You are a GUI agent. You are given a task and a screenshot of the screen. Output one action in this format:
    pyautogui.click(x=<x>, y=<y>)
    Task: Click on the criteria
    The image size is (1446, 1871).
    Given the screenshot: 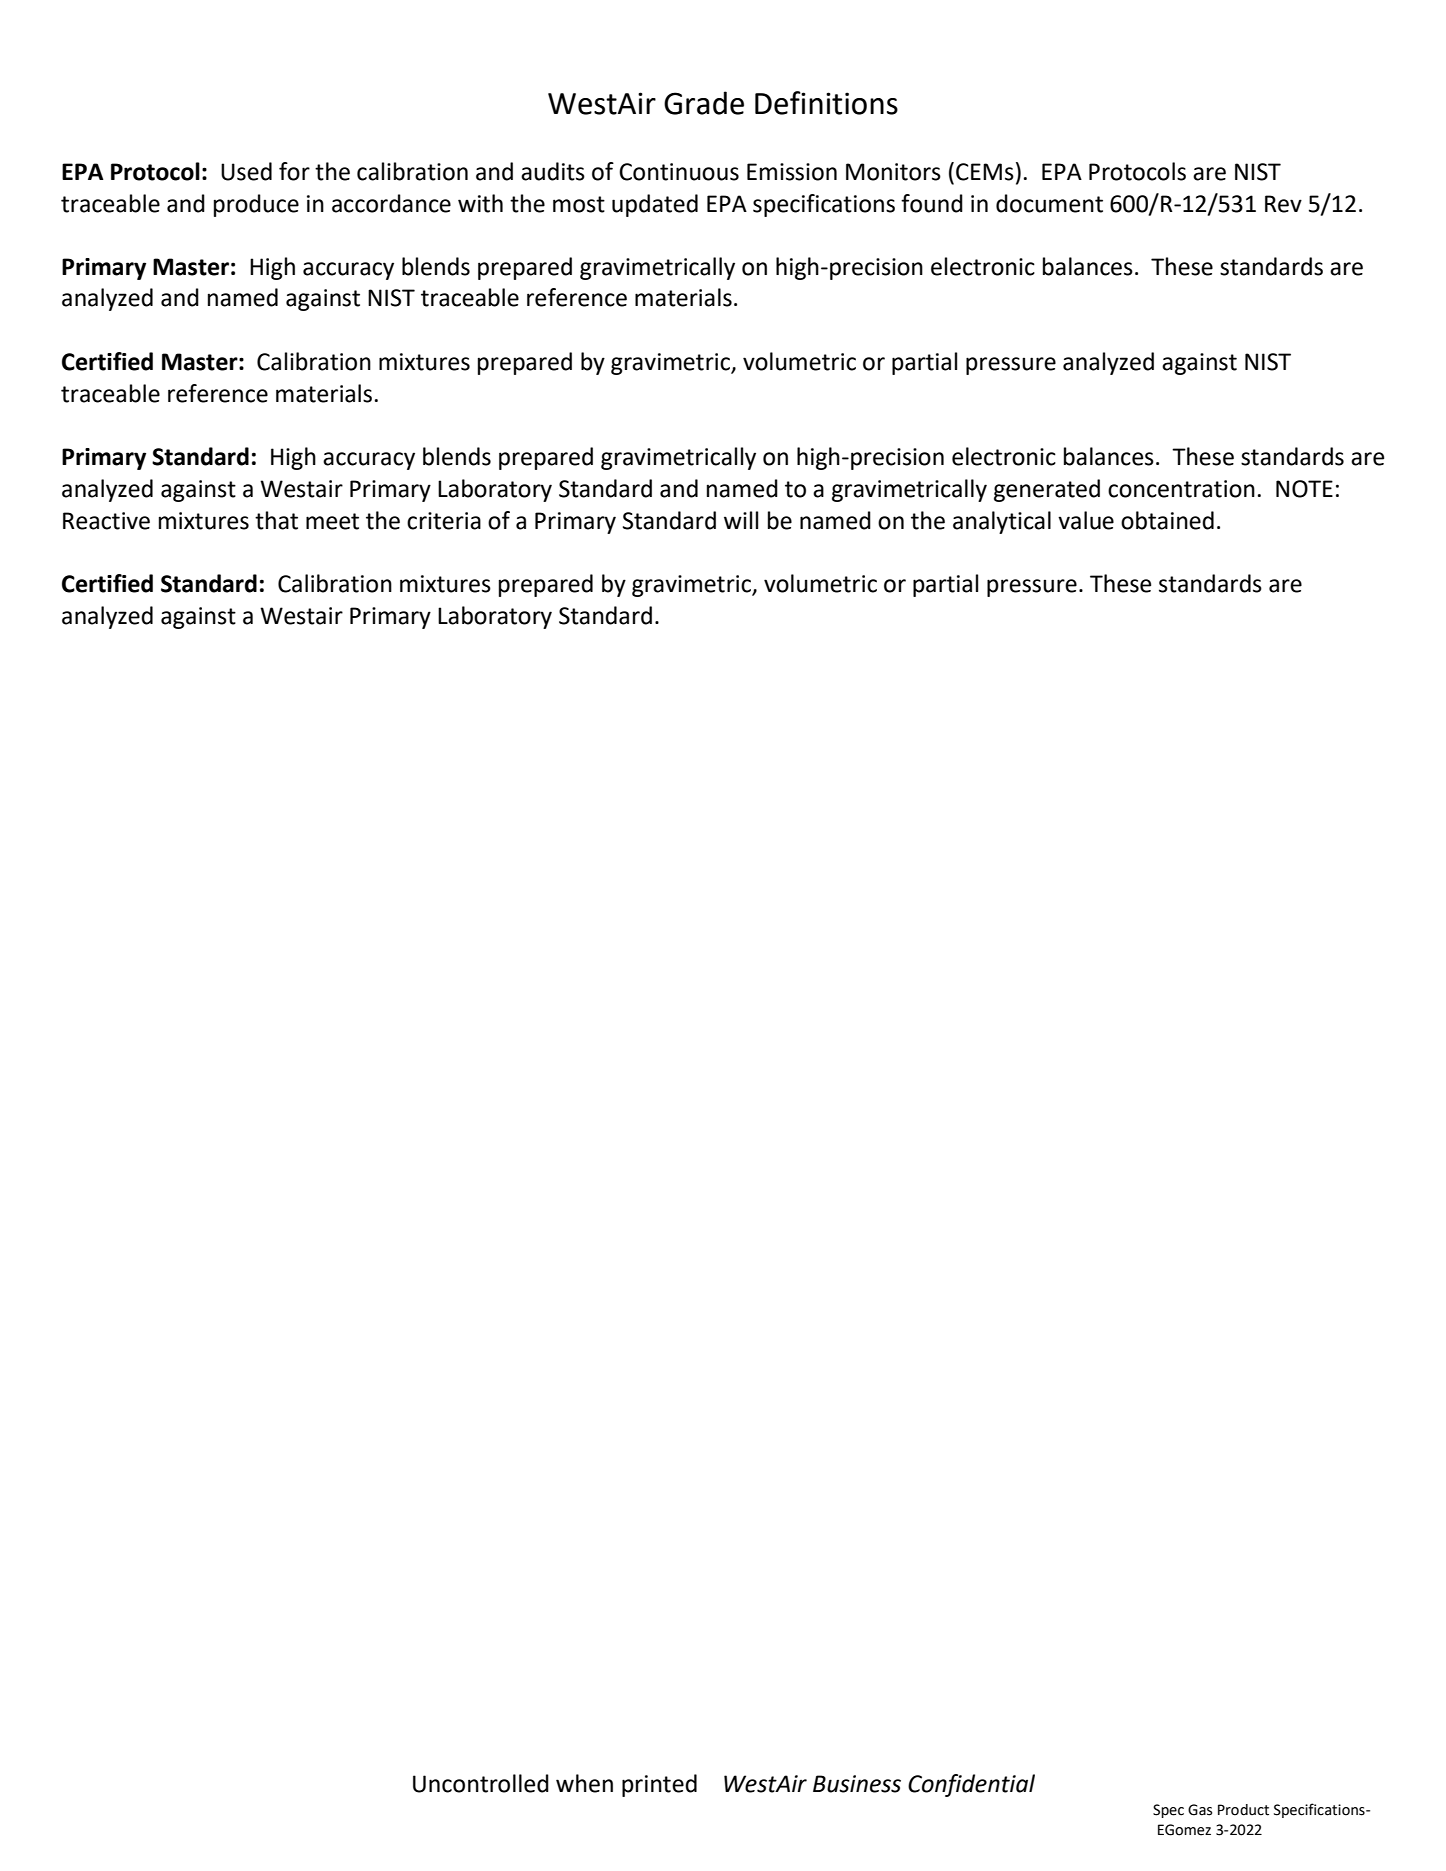 What is the action you would take?
    pyautogui.click(x=444, y=521)
